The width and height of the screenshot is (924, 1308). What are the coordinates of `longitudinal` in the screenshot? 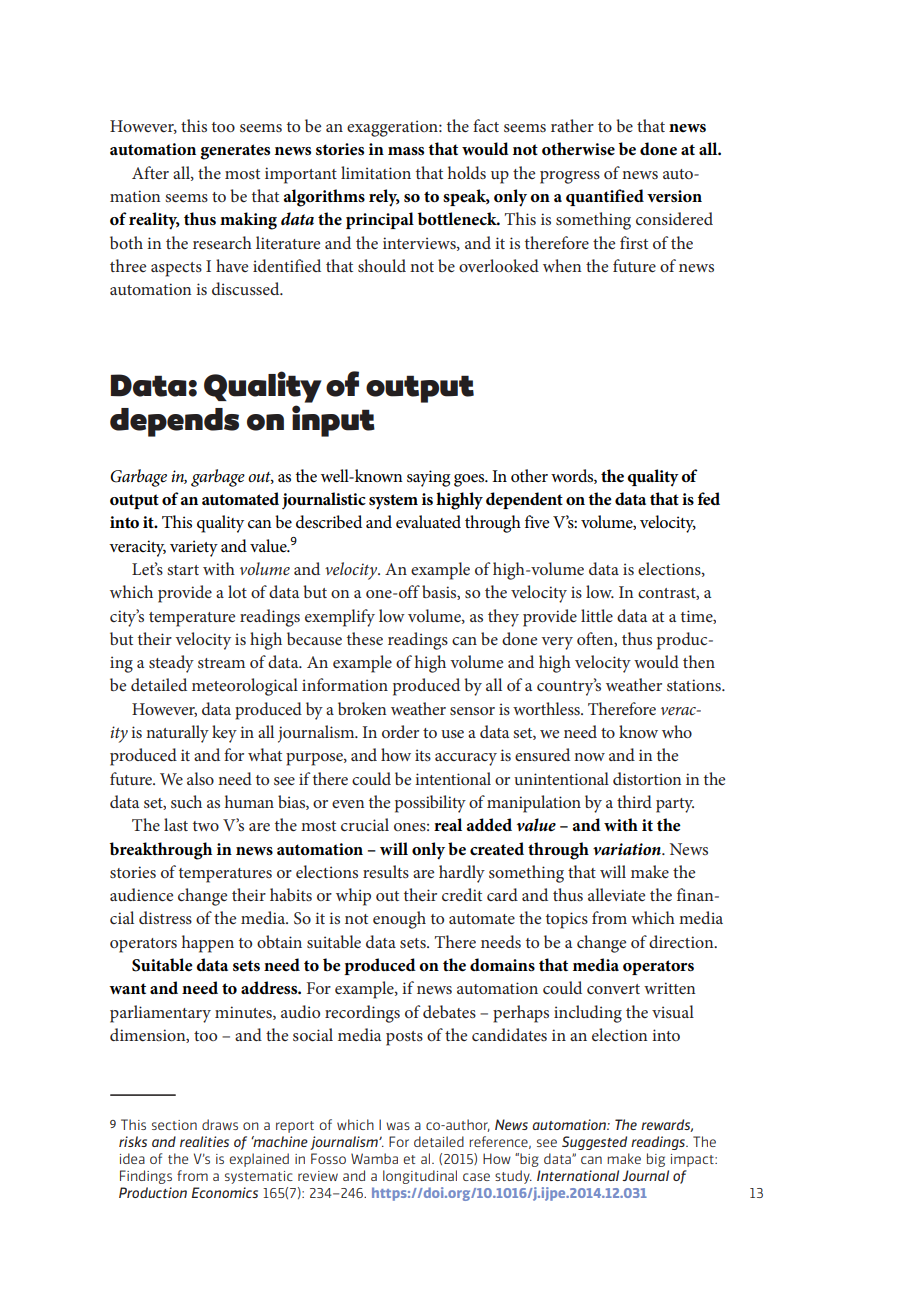 It's located at (420, 1177).
